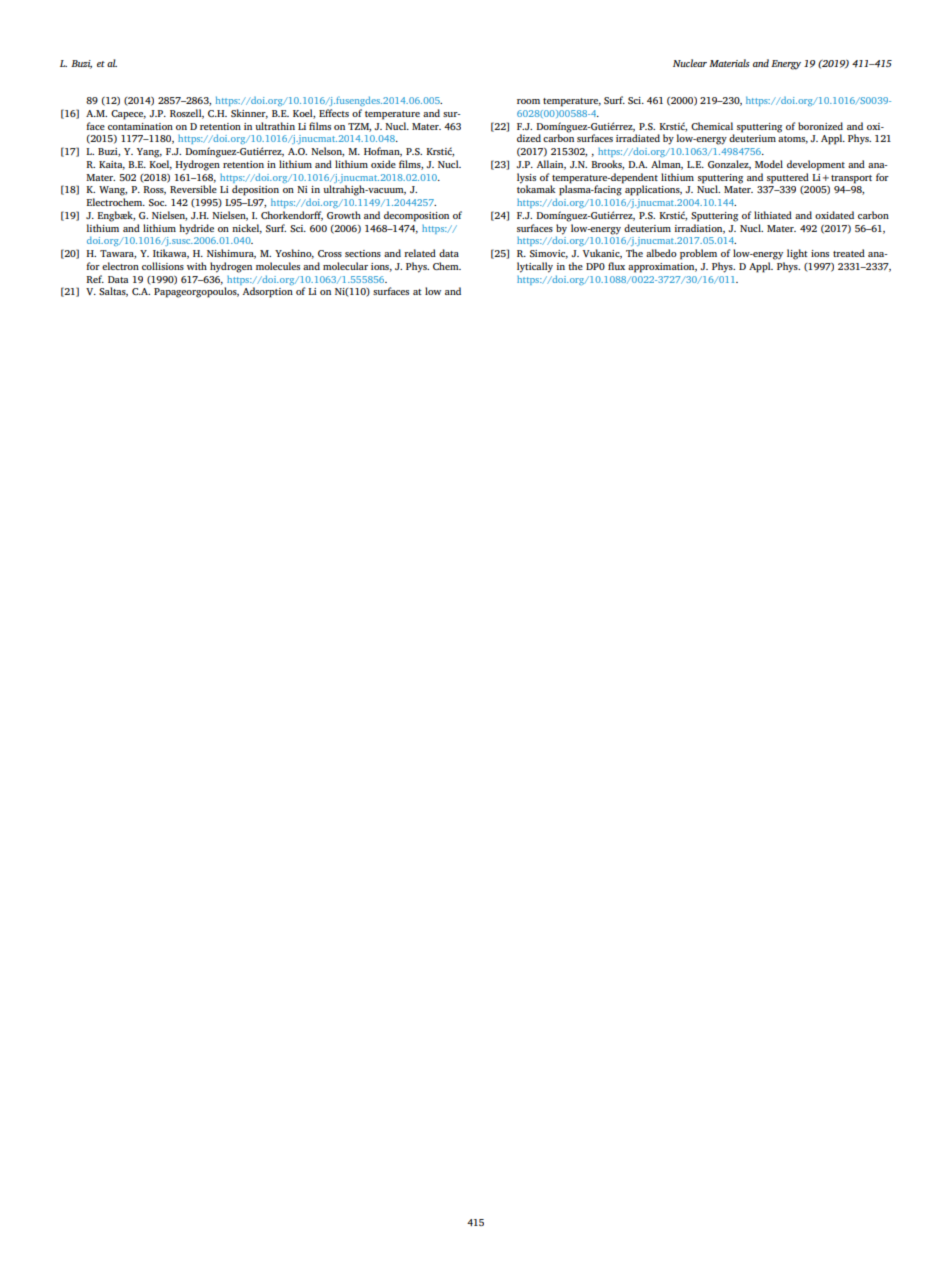  I want to click on Effects, so click(334, 113).
